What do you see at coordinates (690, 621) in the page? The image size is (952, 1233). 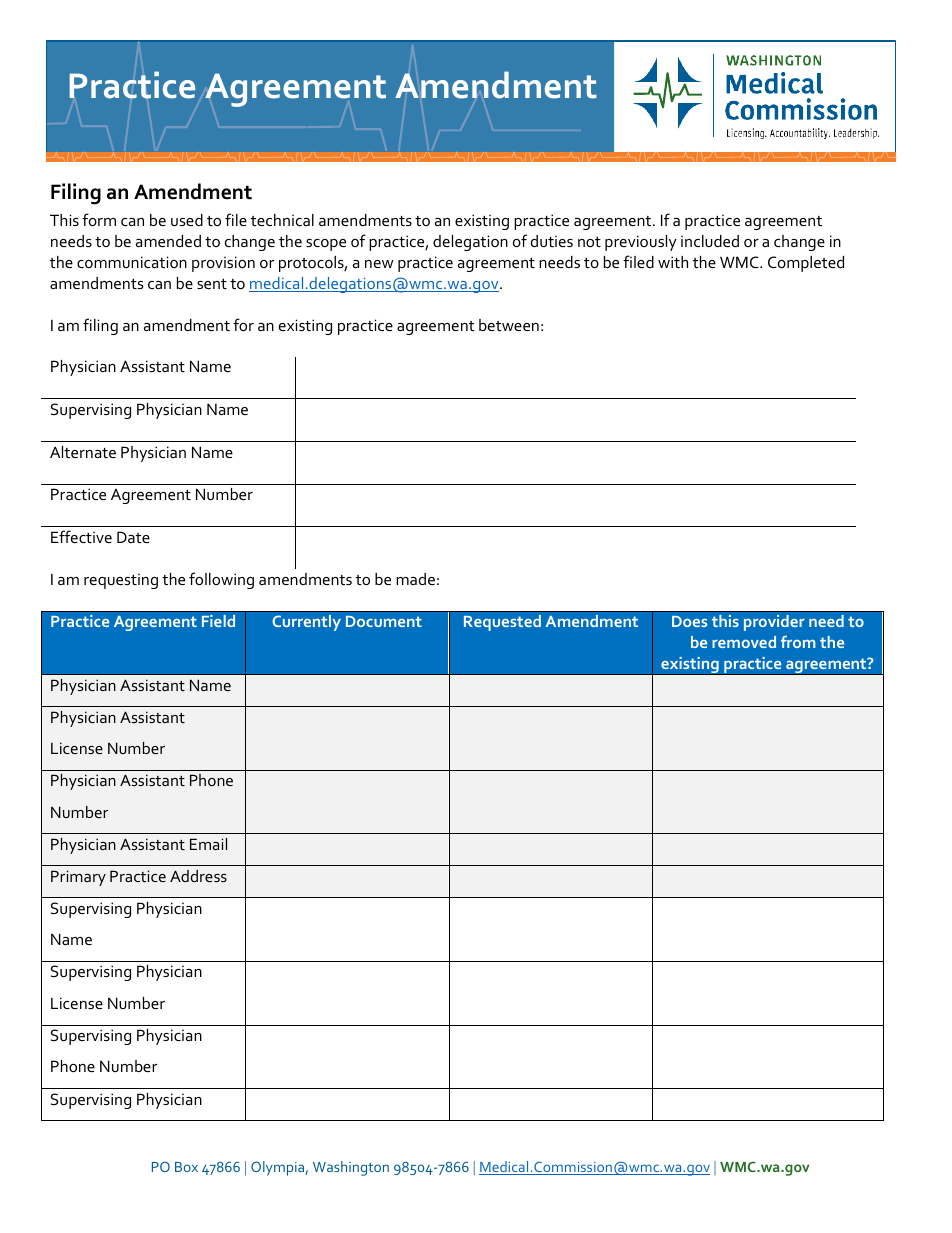 I see `Does` at bounding box center [690, 621].
